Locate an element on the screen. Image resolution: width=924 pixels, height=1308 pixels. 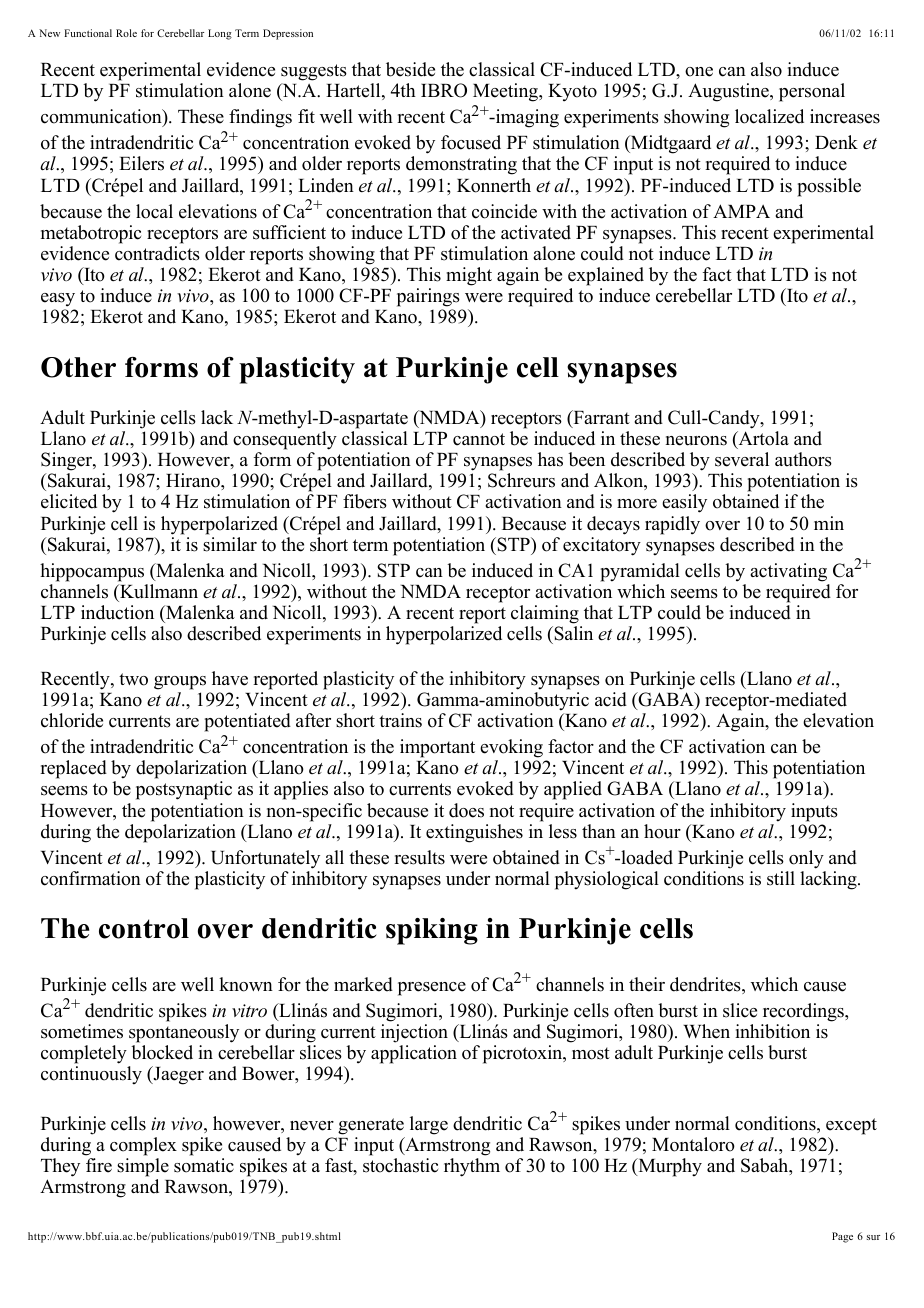
authors is located at coordinates (803, 459).
